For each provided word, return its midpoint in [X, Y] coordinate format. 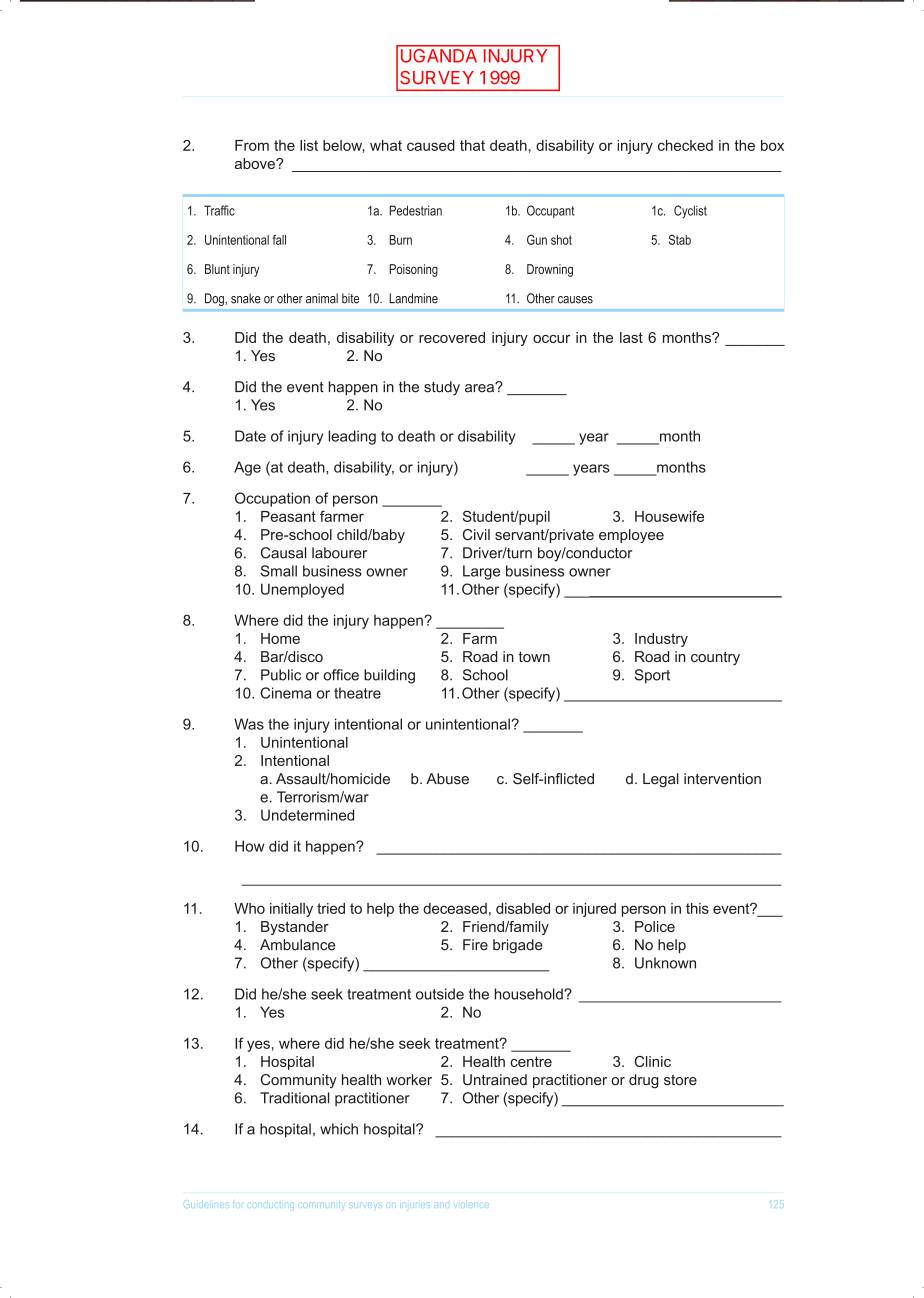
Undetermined [307, 815]
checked [685, 145]
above [256, 163]
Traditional [294, 1098]
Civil [476, 534]
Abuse [447, 779]
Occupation [272, 499]
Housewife [669, 516]
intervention [722, 779]
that [472, 145]
